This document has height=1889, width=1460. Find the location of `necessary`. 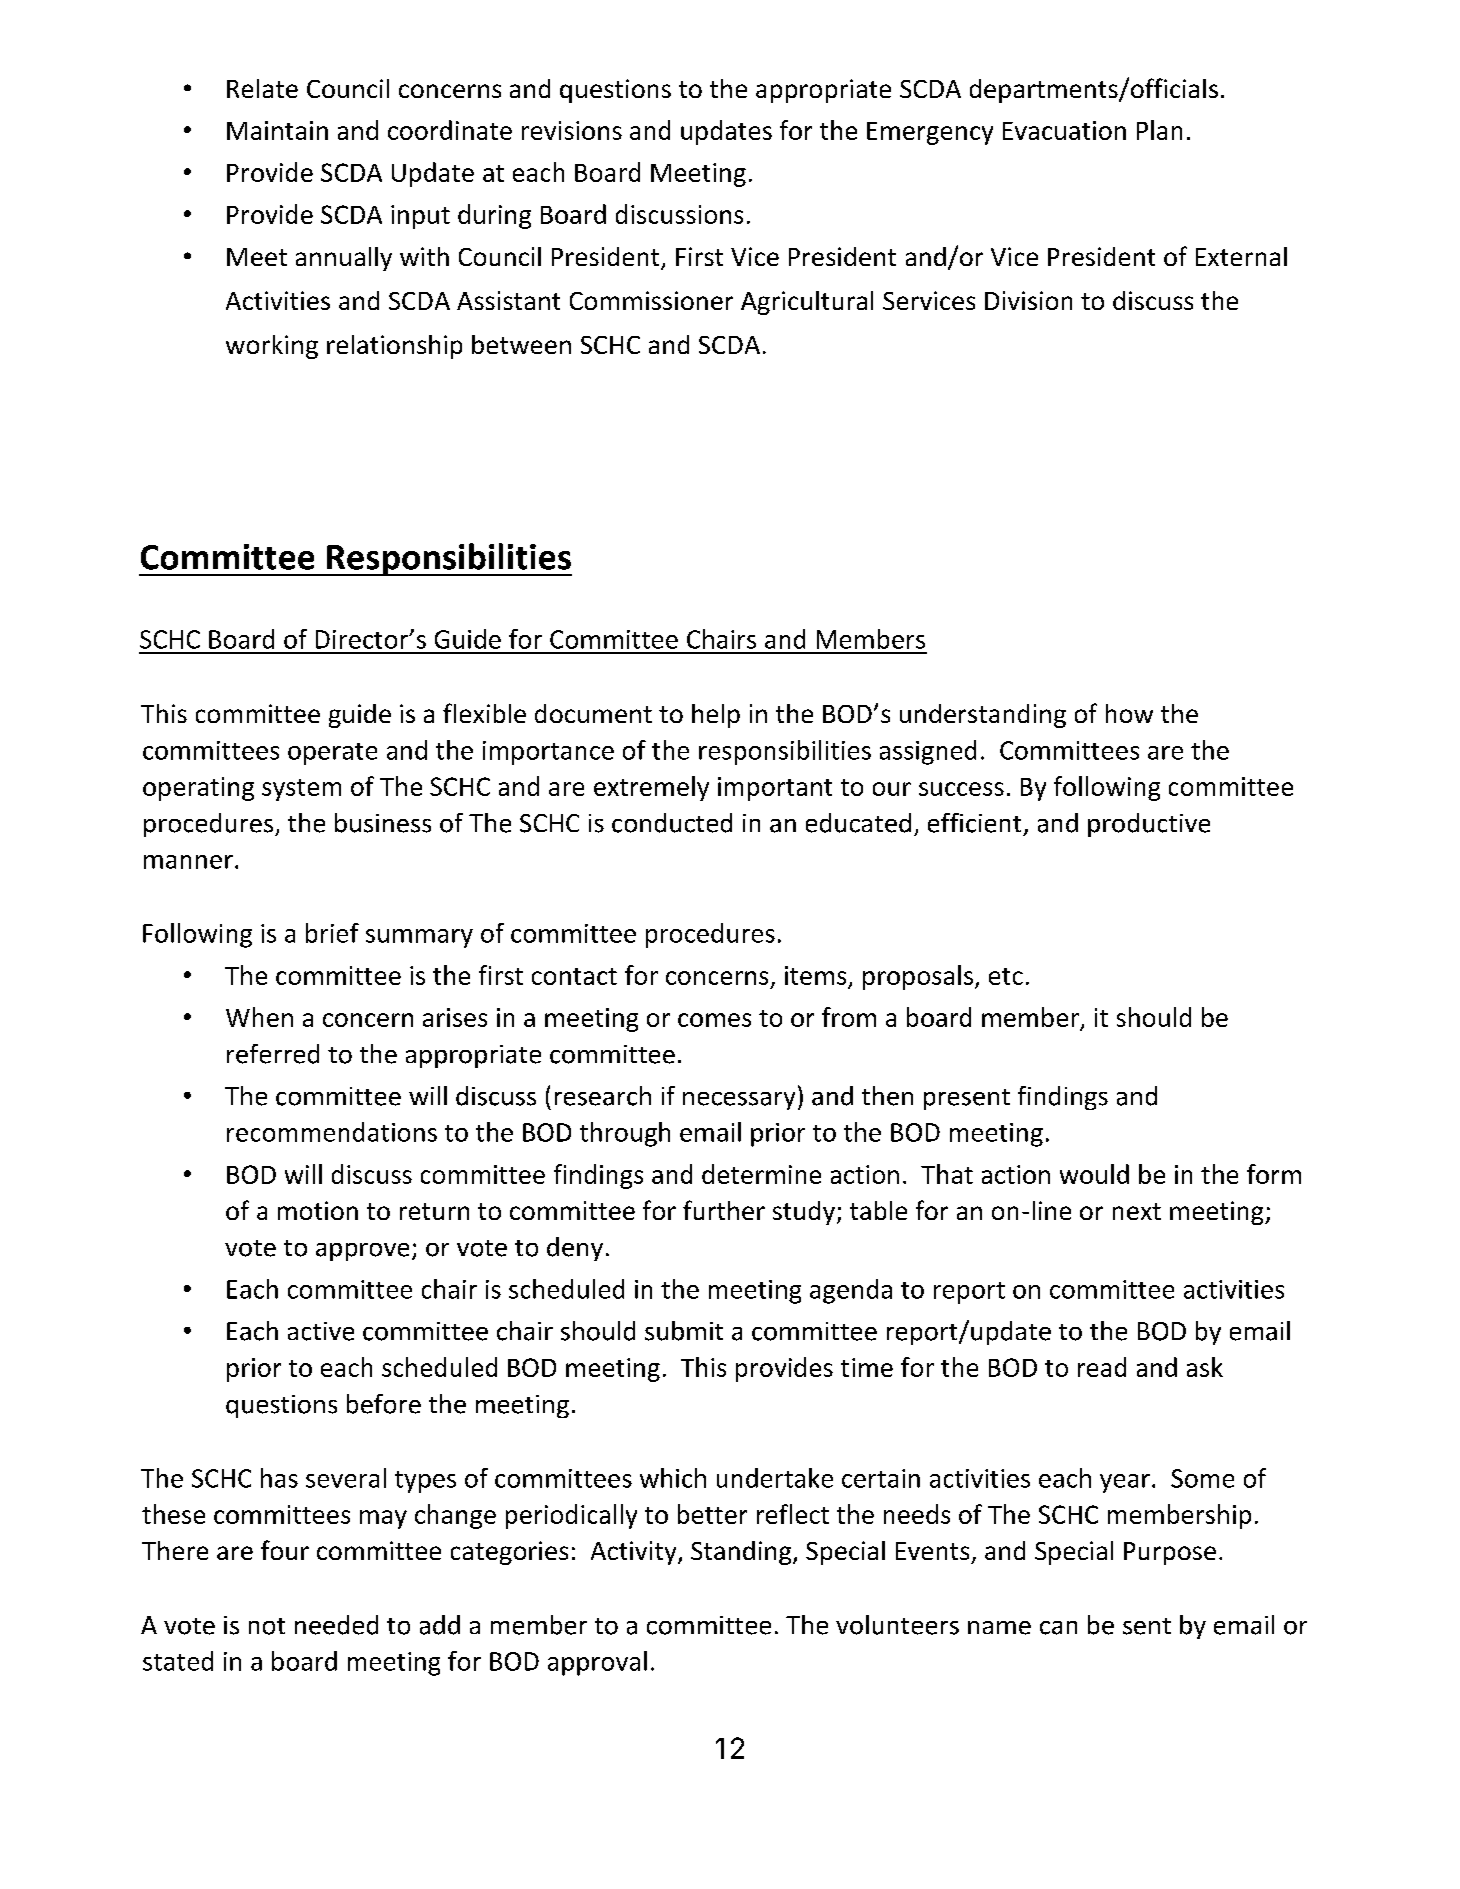

necessary is located at coordinates (739, 1101).
